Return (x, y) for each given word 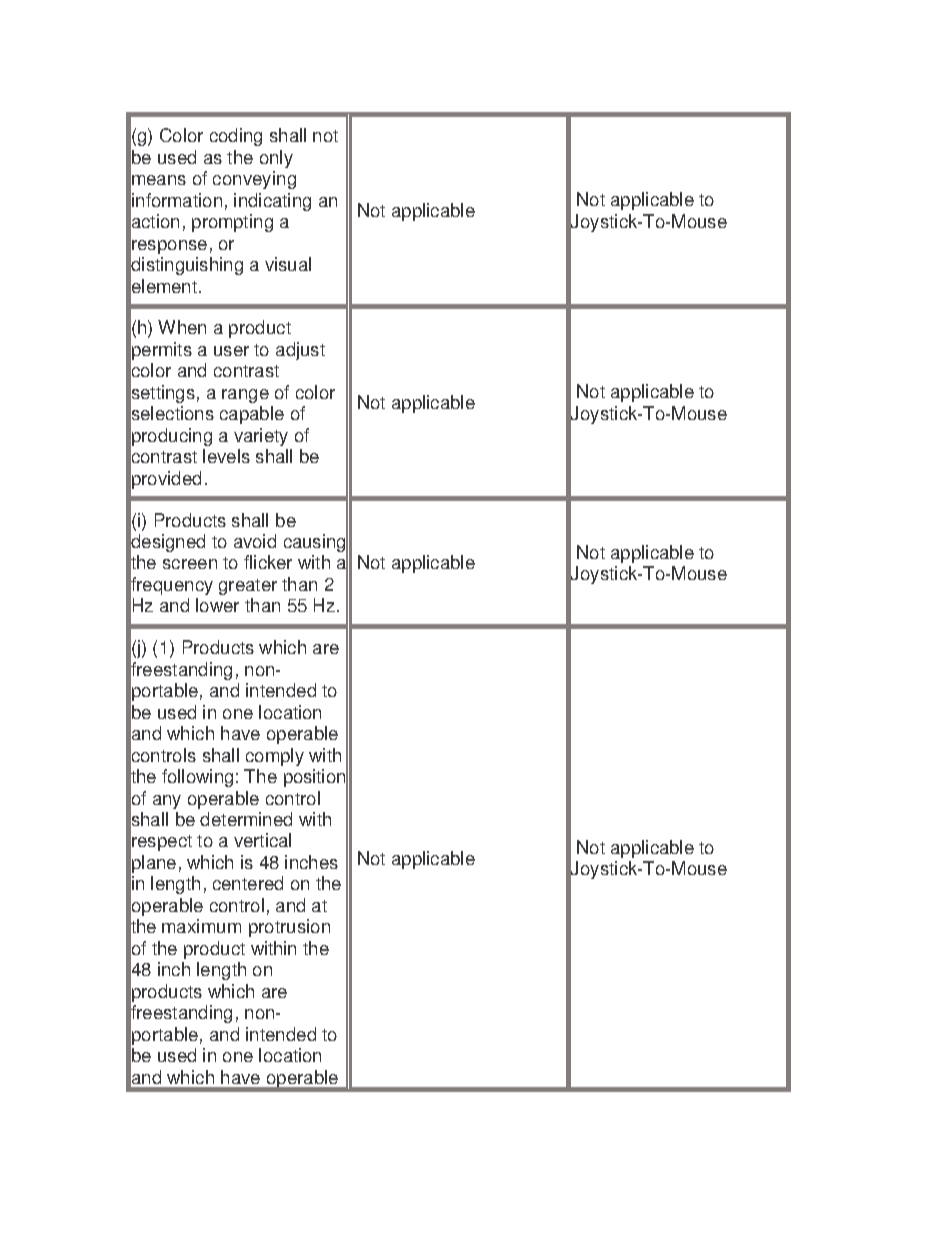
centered (248, 883)
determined (246, 819)
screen (190, 564)
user (231, 351)
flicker (268, 562)
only (276, 159)
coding (236, 137)
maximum (201, 926)
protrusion (289, 928)
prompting (232, 223)
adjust (300, 351)
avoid (255, 541)
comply (275, 757)
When (182, 327)
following (197, 778)
